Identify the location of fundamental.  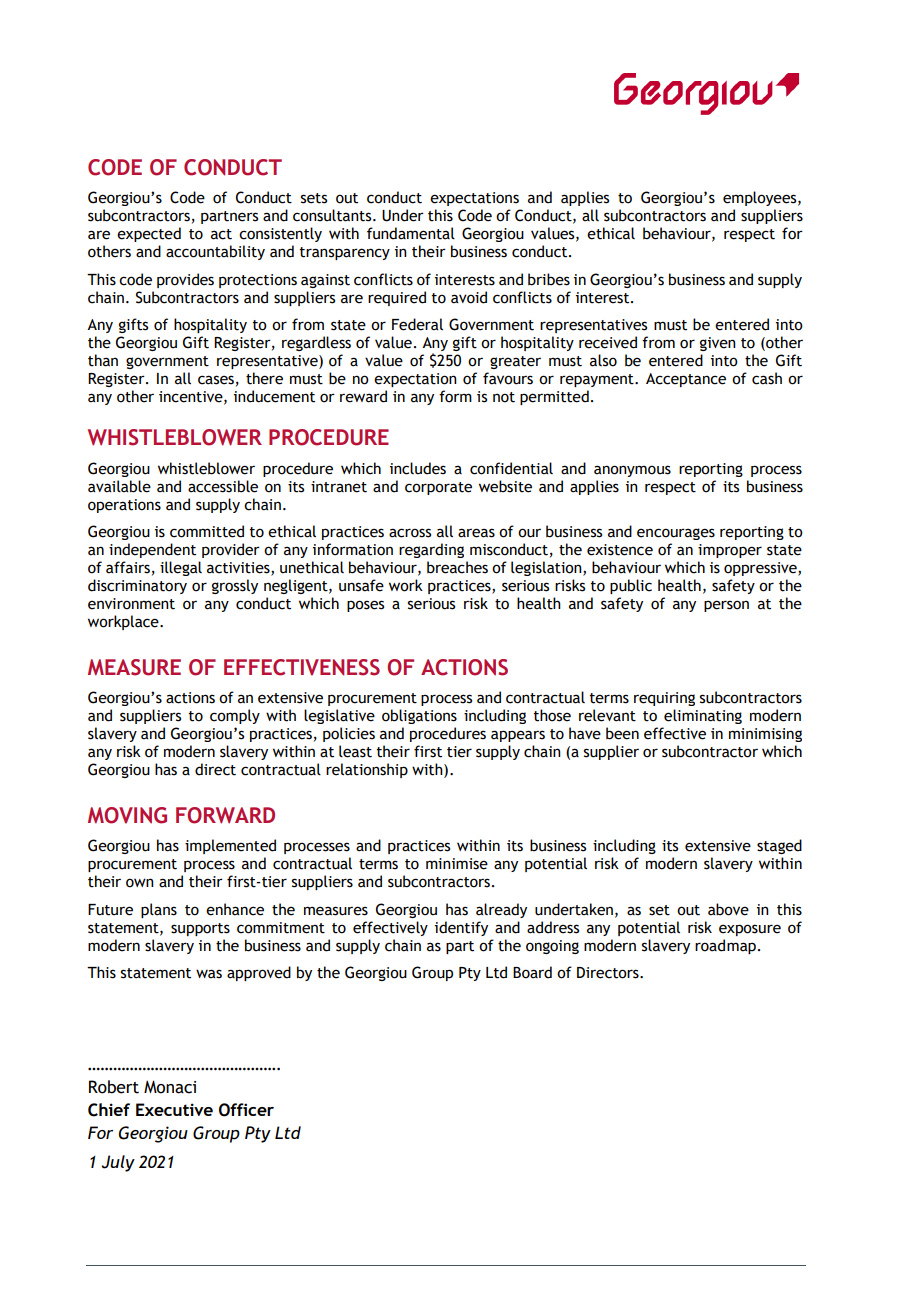
(411, 233).
